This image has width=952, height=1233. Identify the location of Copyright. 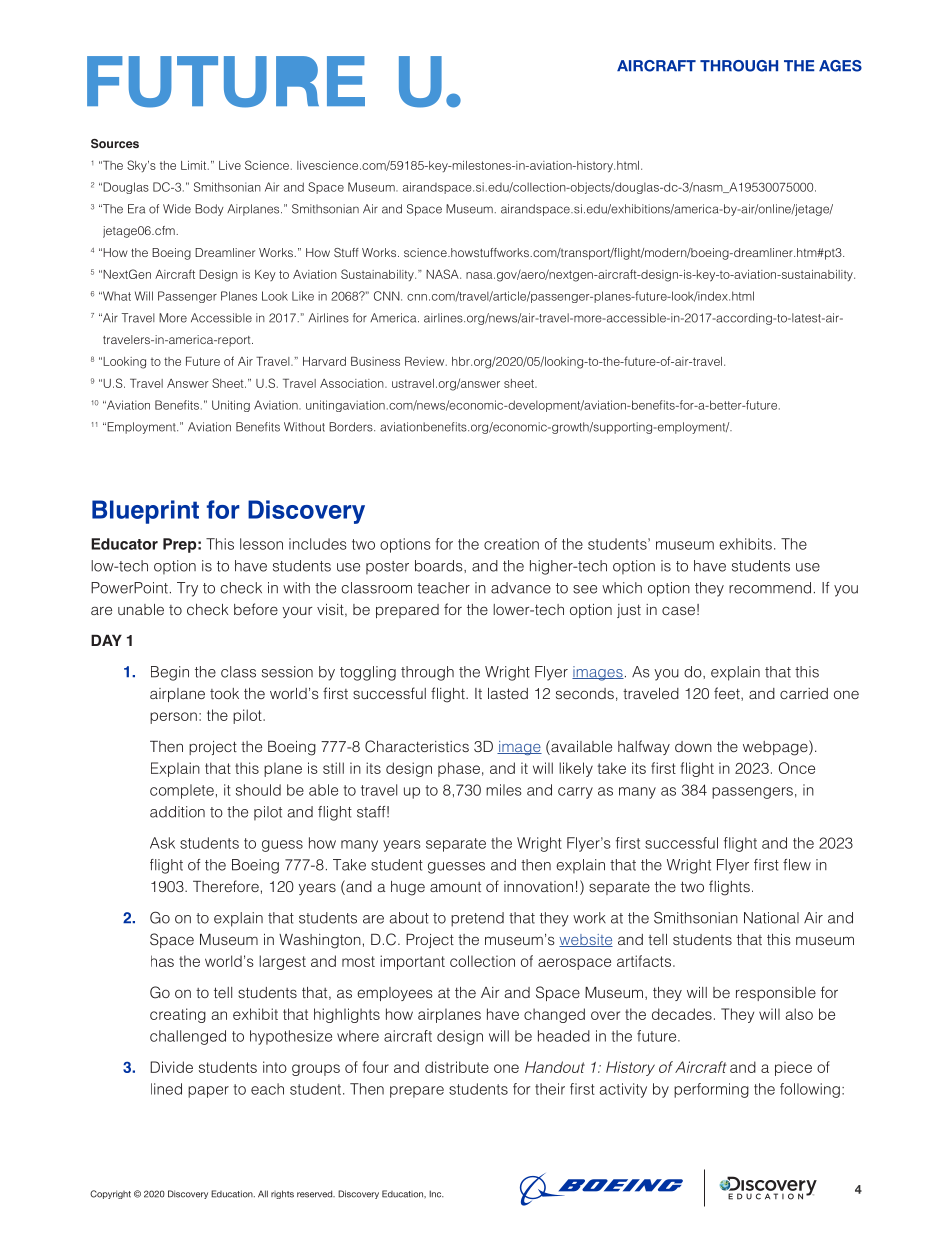
(110, 1194).
